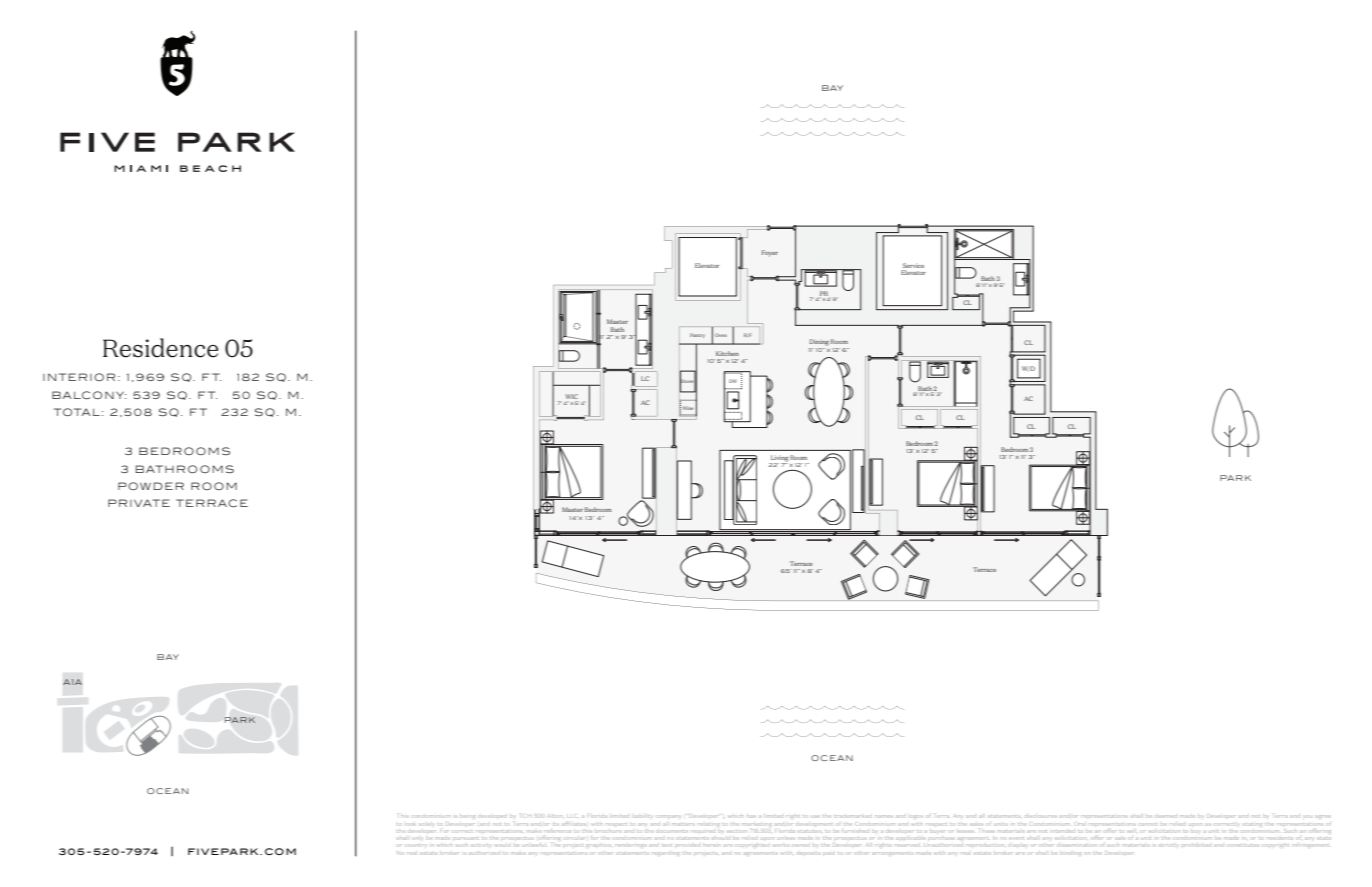 Image resolution: width=1372 pixels, height=887 pixels. Describe the element at coordinates (643, 816) in the screenshot. I see `liability` at that location.
